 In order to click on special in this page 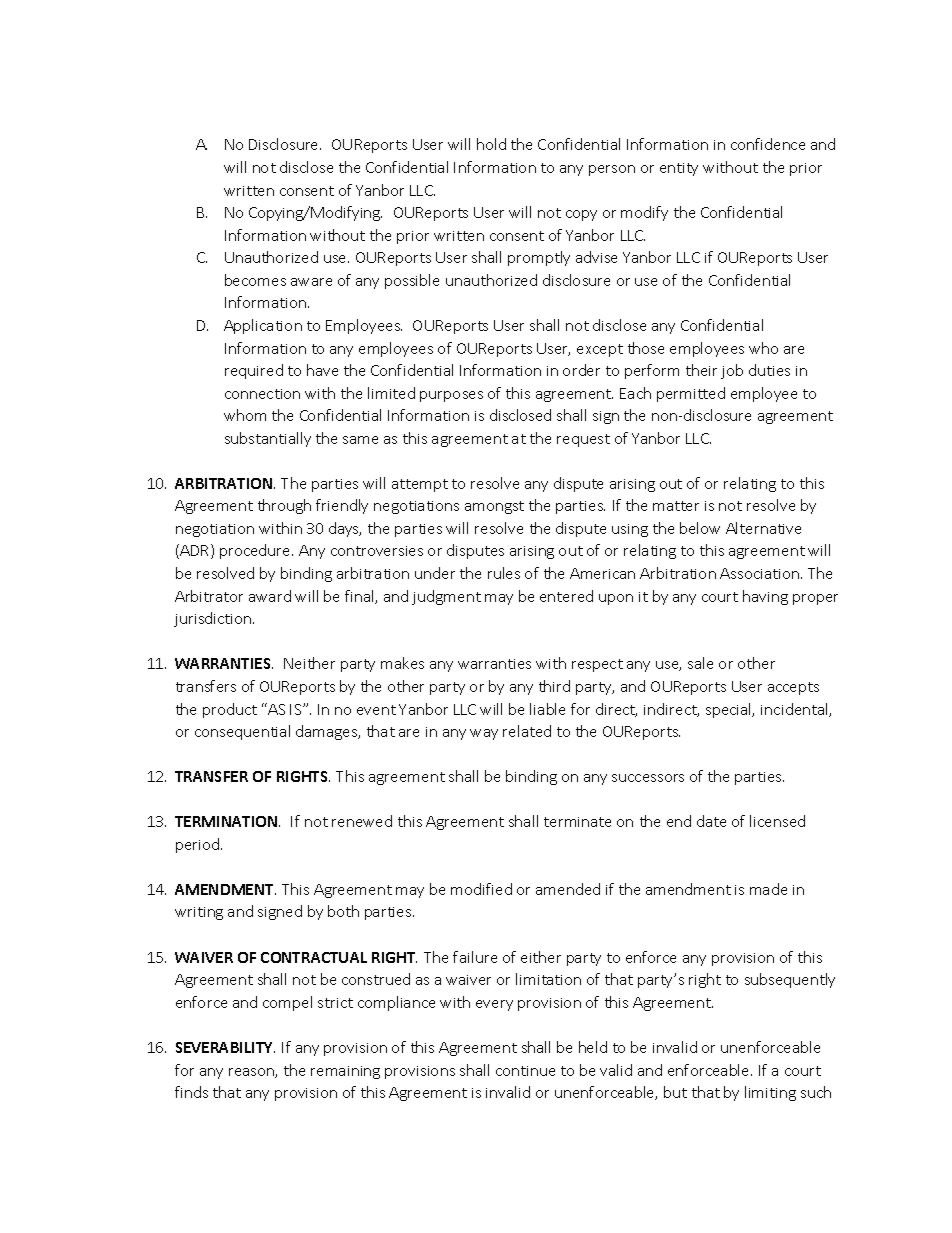, I will do `click(730, 710)`.
